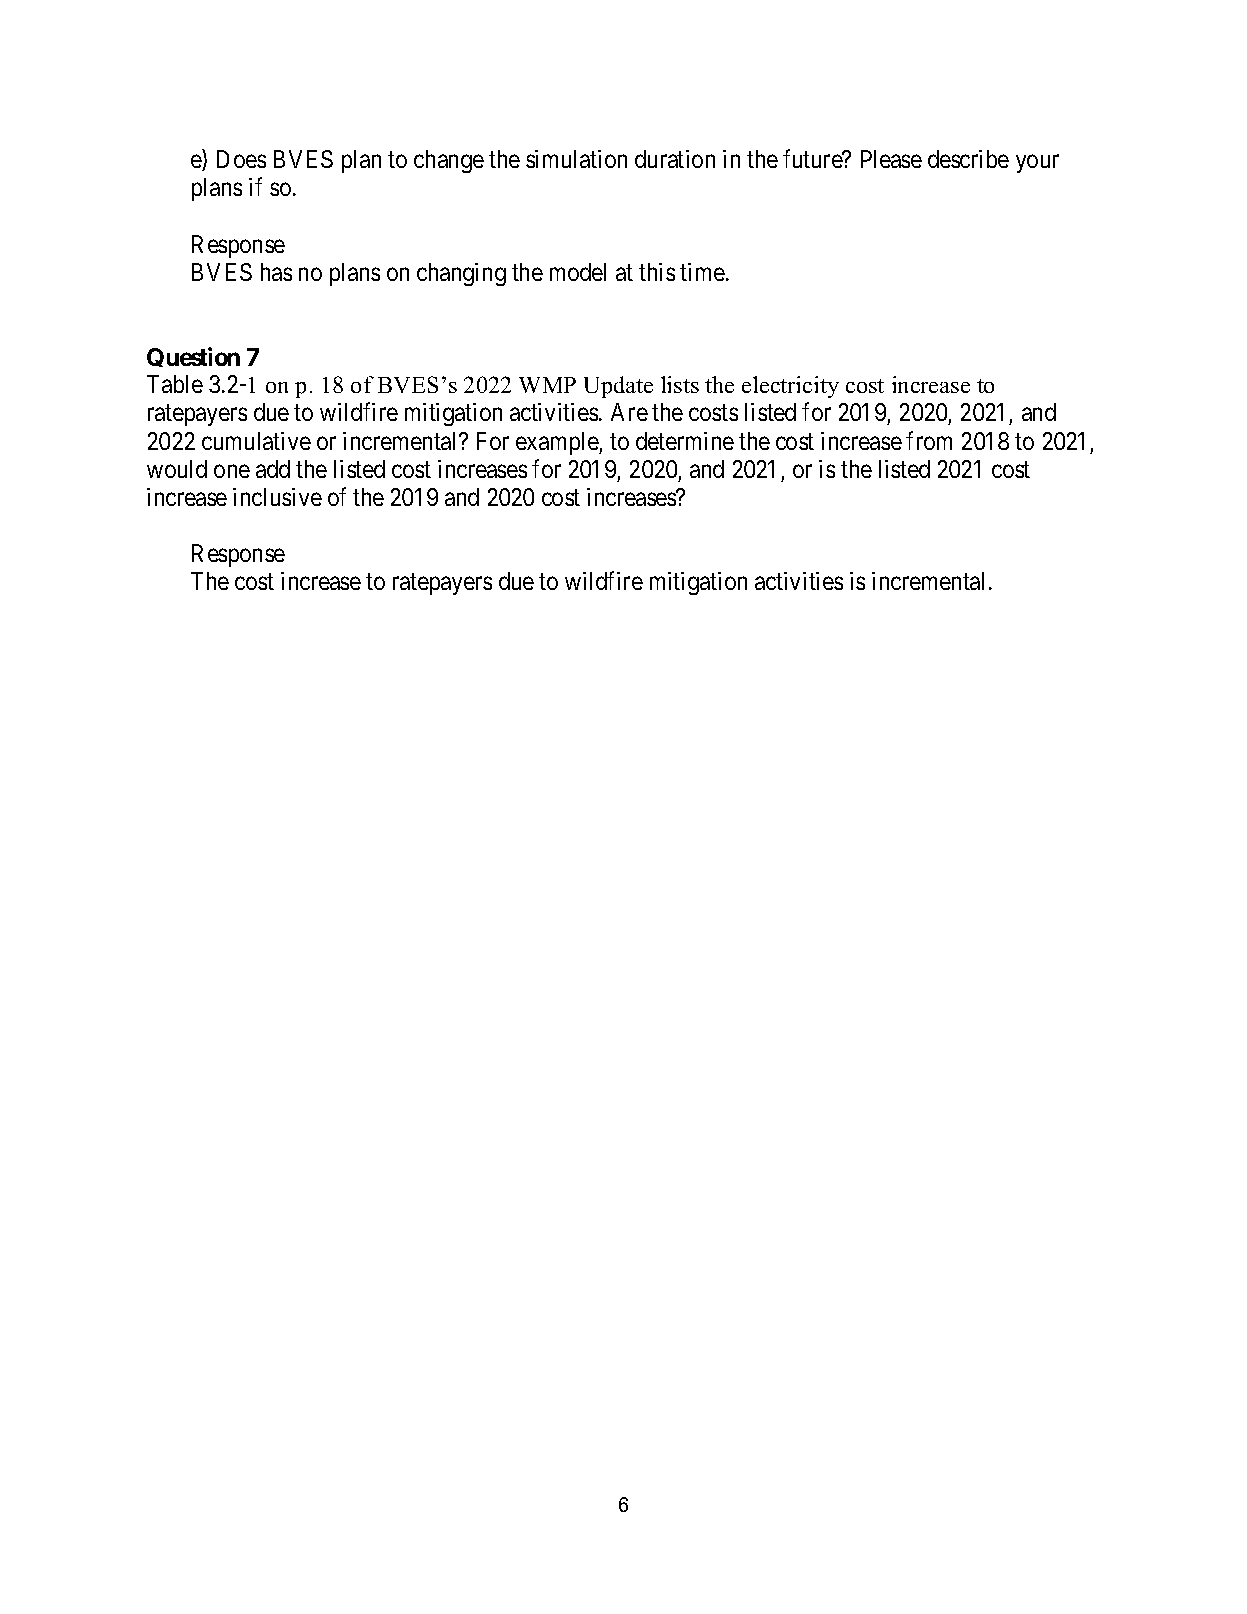 Image resolution: width=1247 pixels, height=1614 pixels. Describe the element at coordinates (685, 441) in the screenshot. I see `determine` at that location.
